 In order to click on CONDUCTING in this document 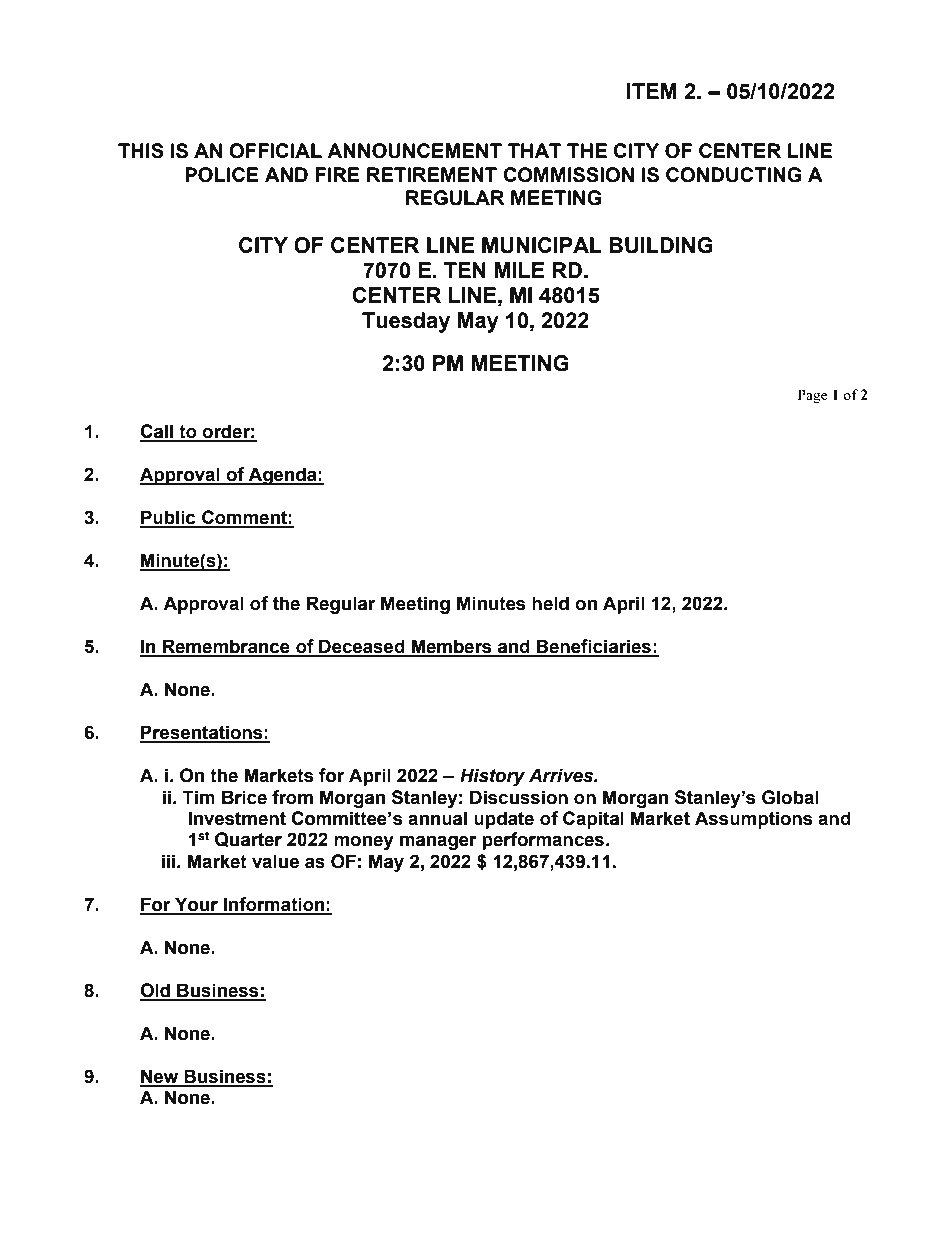, I will do `click(734, 175)`.
